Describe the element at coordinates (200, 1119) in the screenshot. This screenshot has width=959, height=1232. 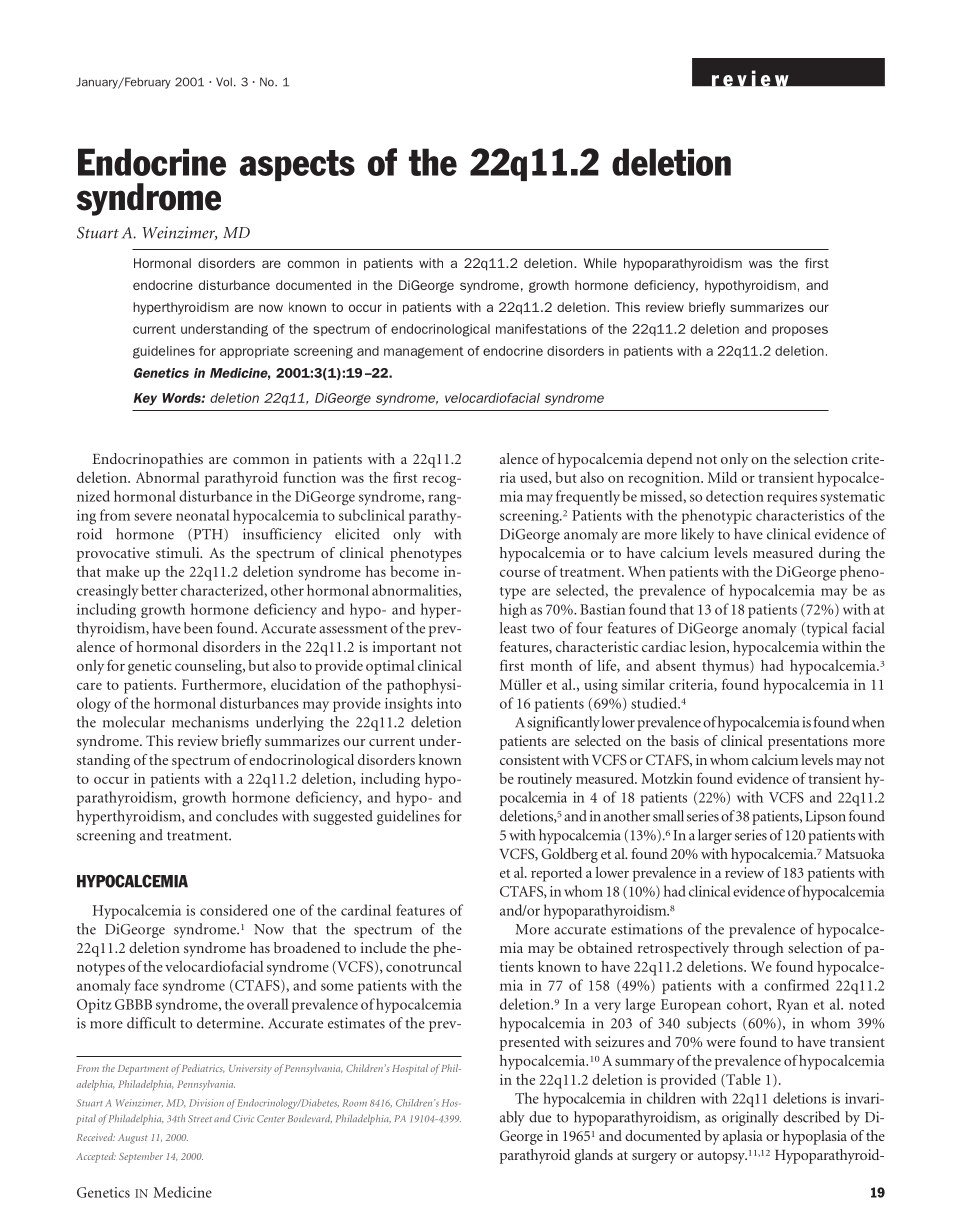
I see `Street` at that location.
